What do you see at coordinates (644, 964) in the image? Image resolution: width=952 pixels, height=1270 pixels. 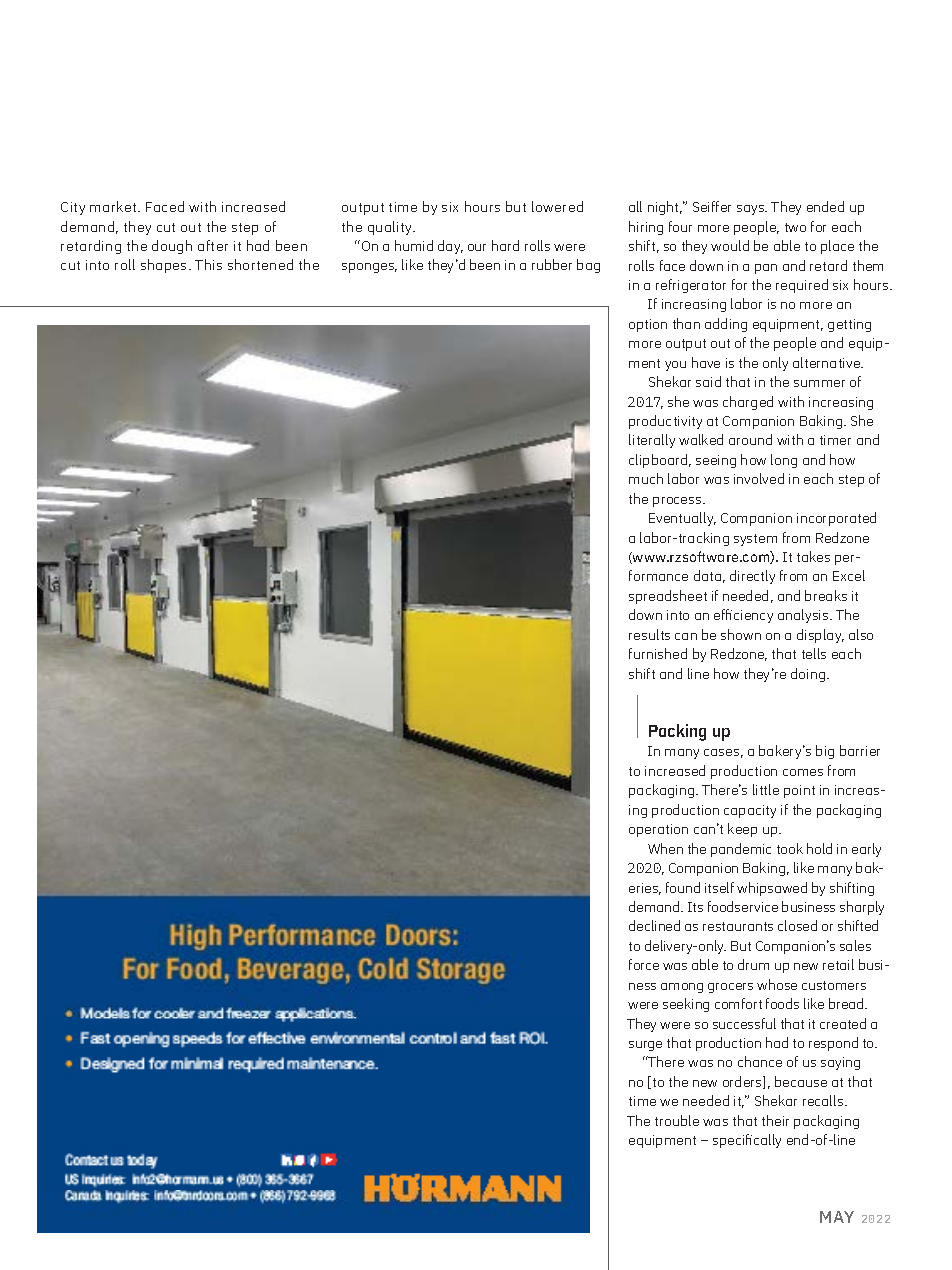 I see `force` at bounding box center [644, 964].
